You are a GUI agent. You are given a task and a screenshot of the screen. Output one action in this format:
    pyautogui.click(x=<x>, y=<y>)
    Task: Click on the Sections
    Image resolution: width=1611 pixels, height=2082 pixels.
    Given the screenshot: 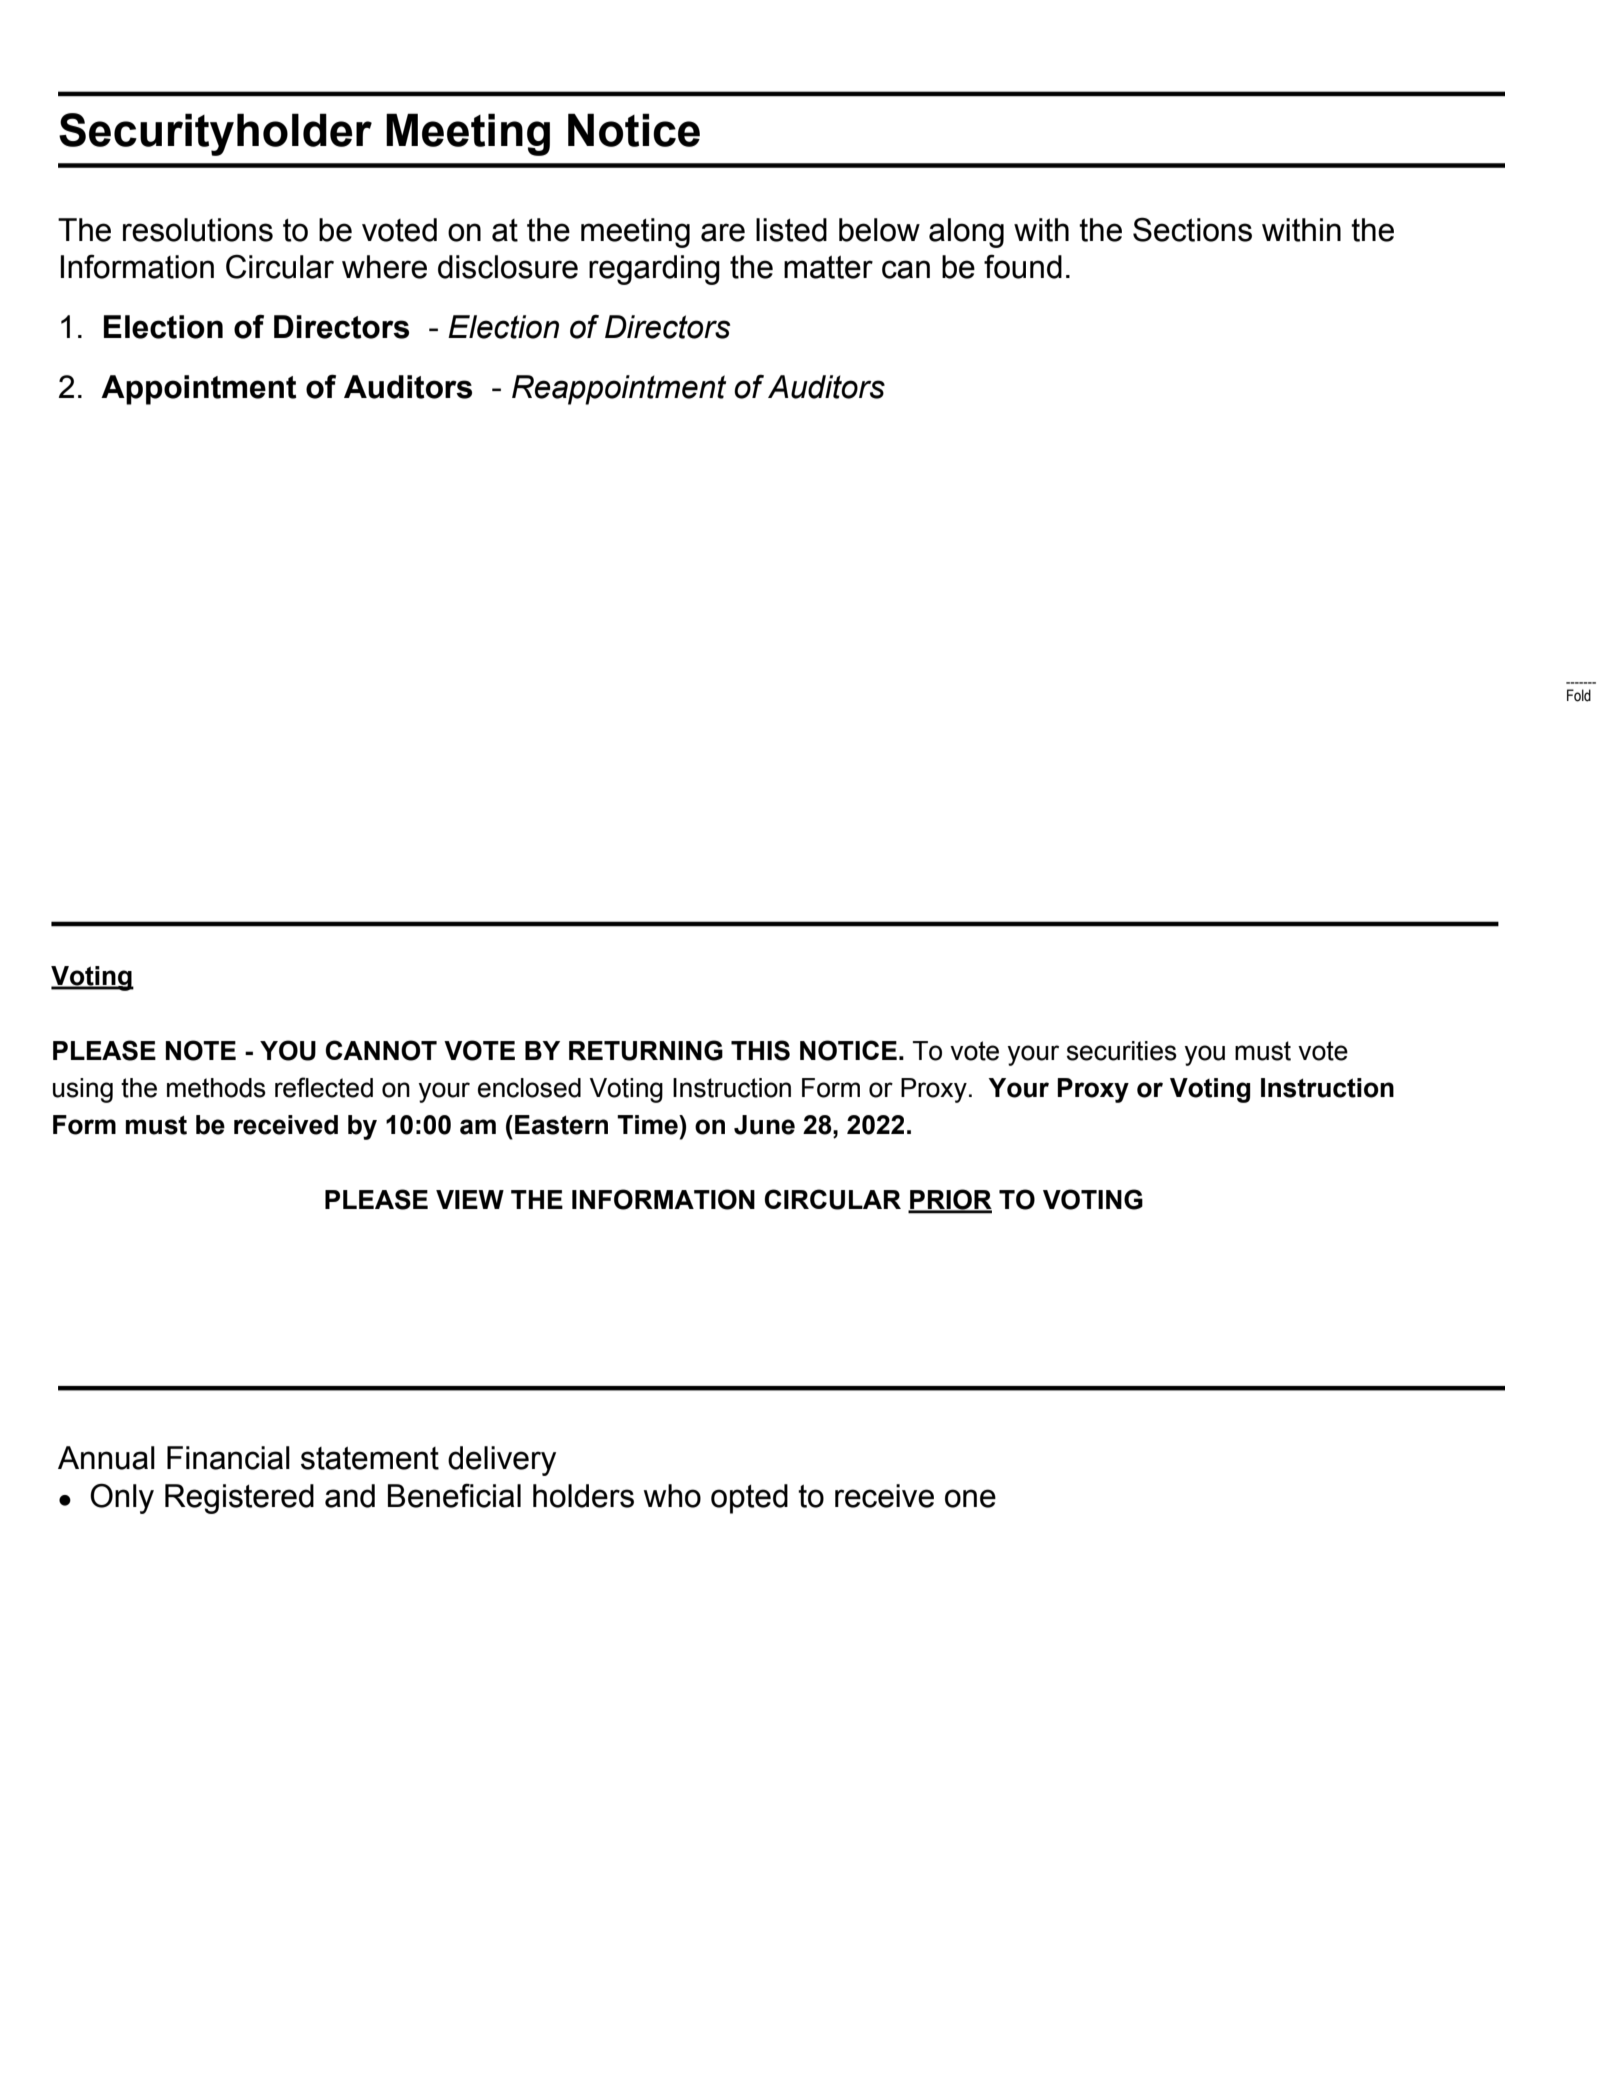 What is the action you would take?
    pyautogui.click(x=1192, y=229)
